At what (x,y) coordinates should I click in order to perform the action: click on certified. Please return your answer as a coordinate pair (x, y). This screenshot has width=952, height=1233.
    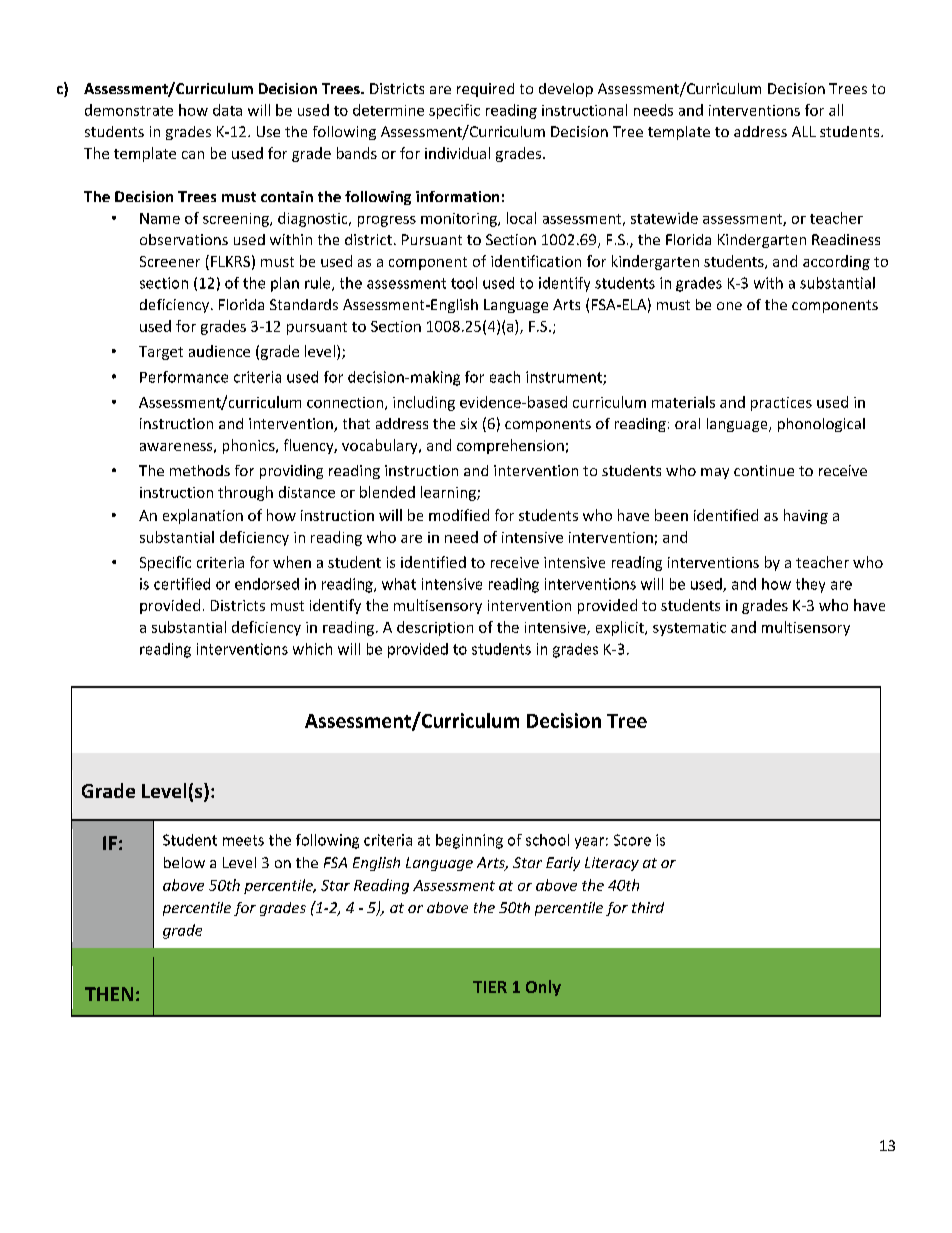
    Looking at the image, I should click on (182, 584).
